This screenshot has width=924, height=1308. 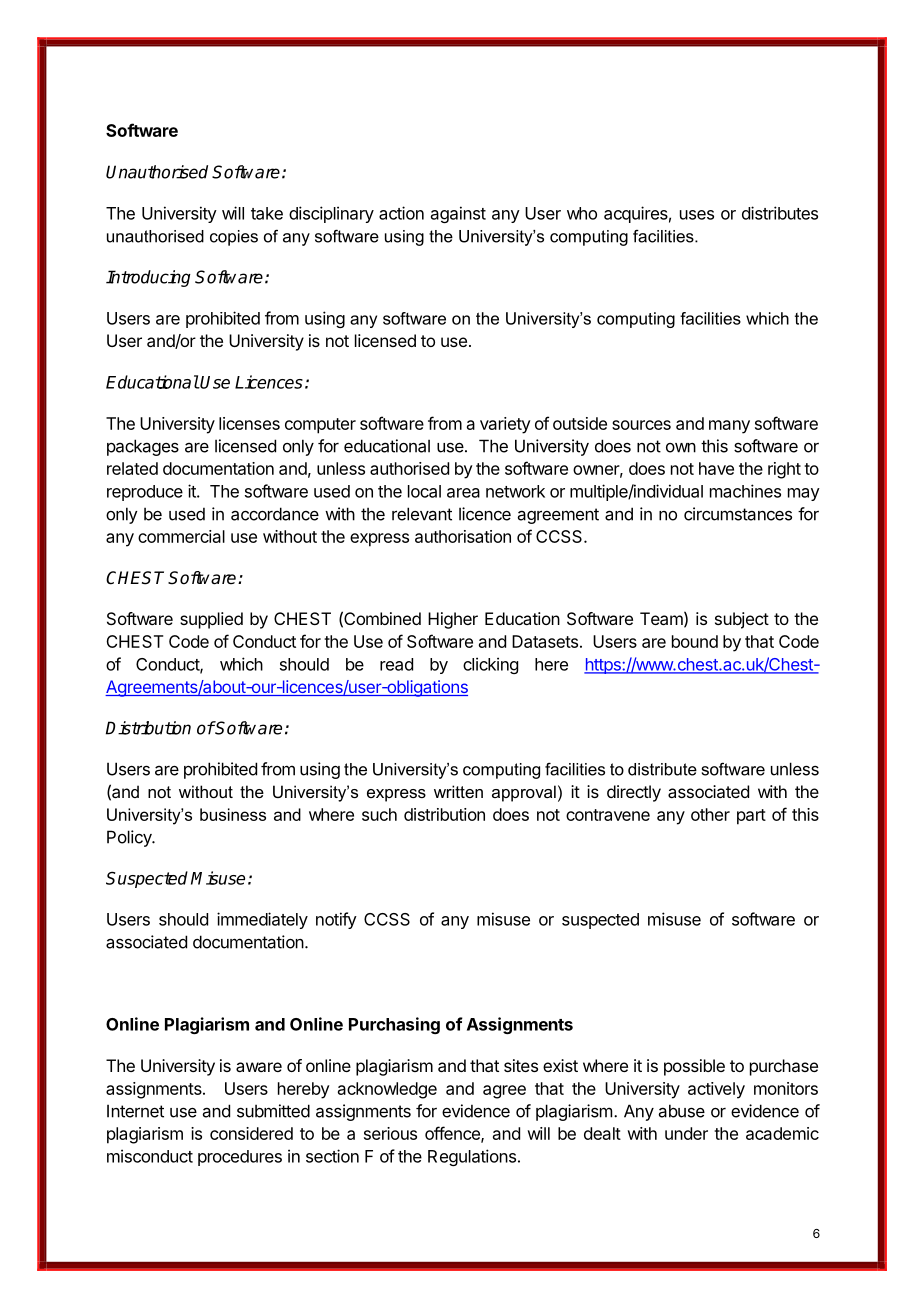 What do you see at coordinates (181, 536) in the screenshot?
I see `commercial` at bounding box center [181, 536].
